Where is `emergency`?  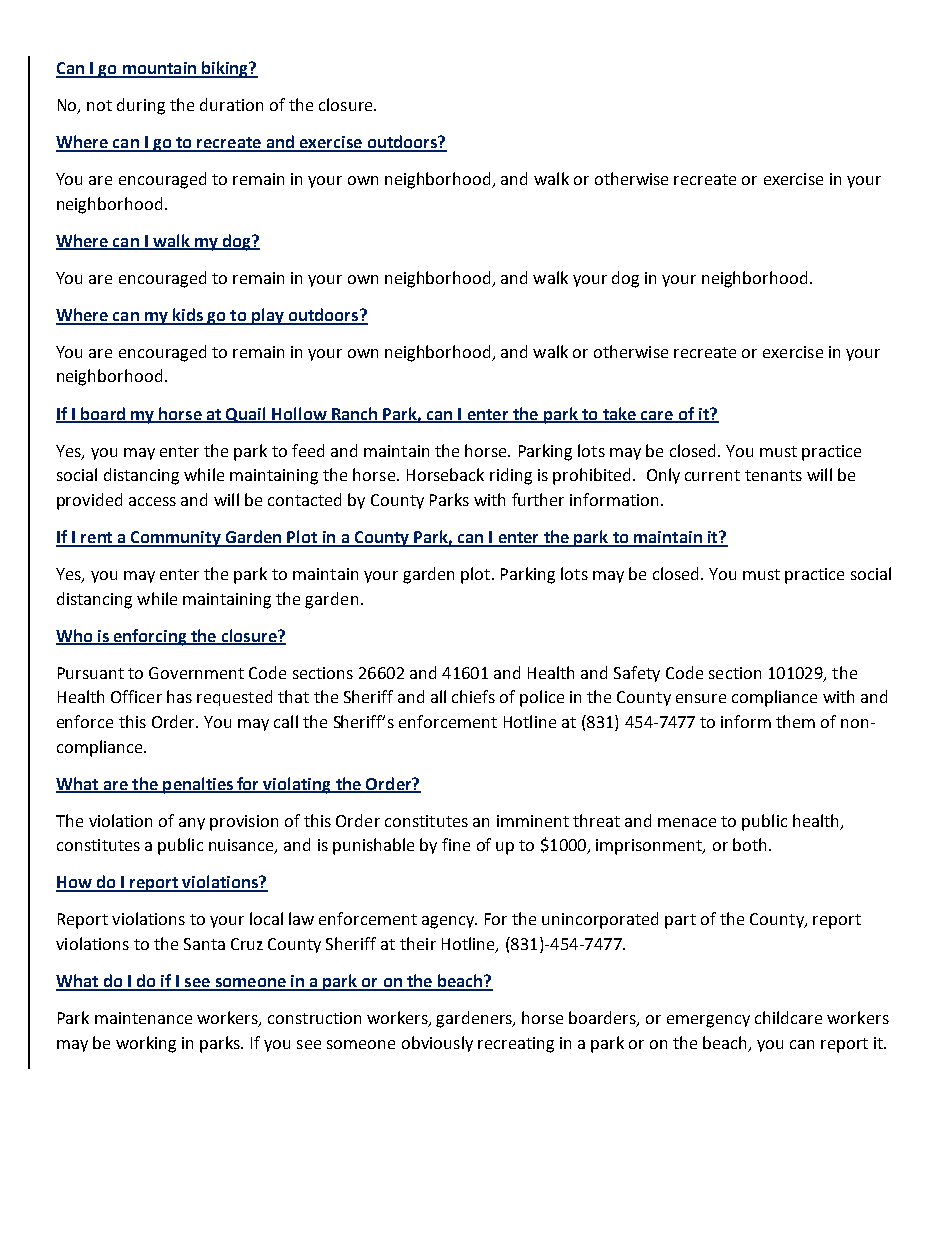
emergency is located at coordinates (708, 1021).
